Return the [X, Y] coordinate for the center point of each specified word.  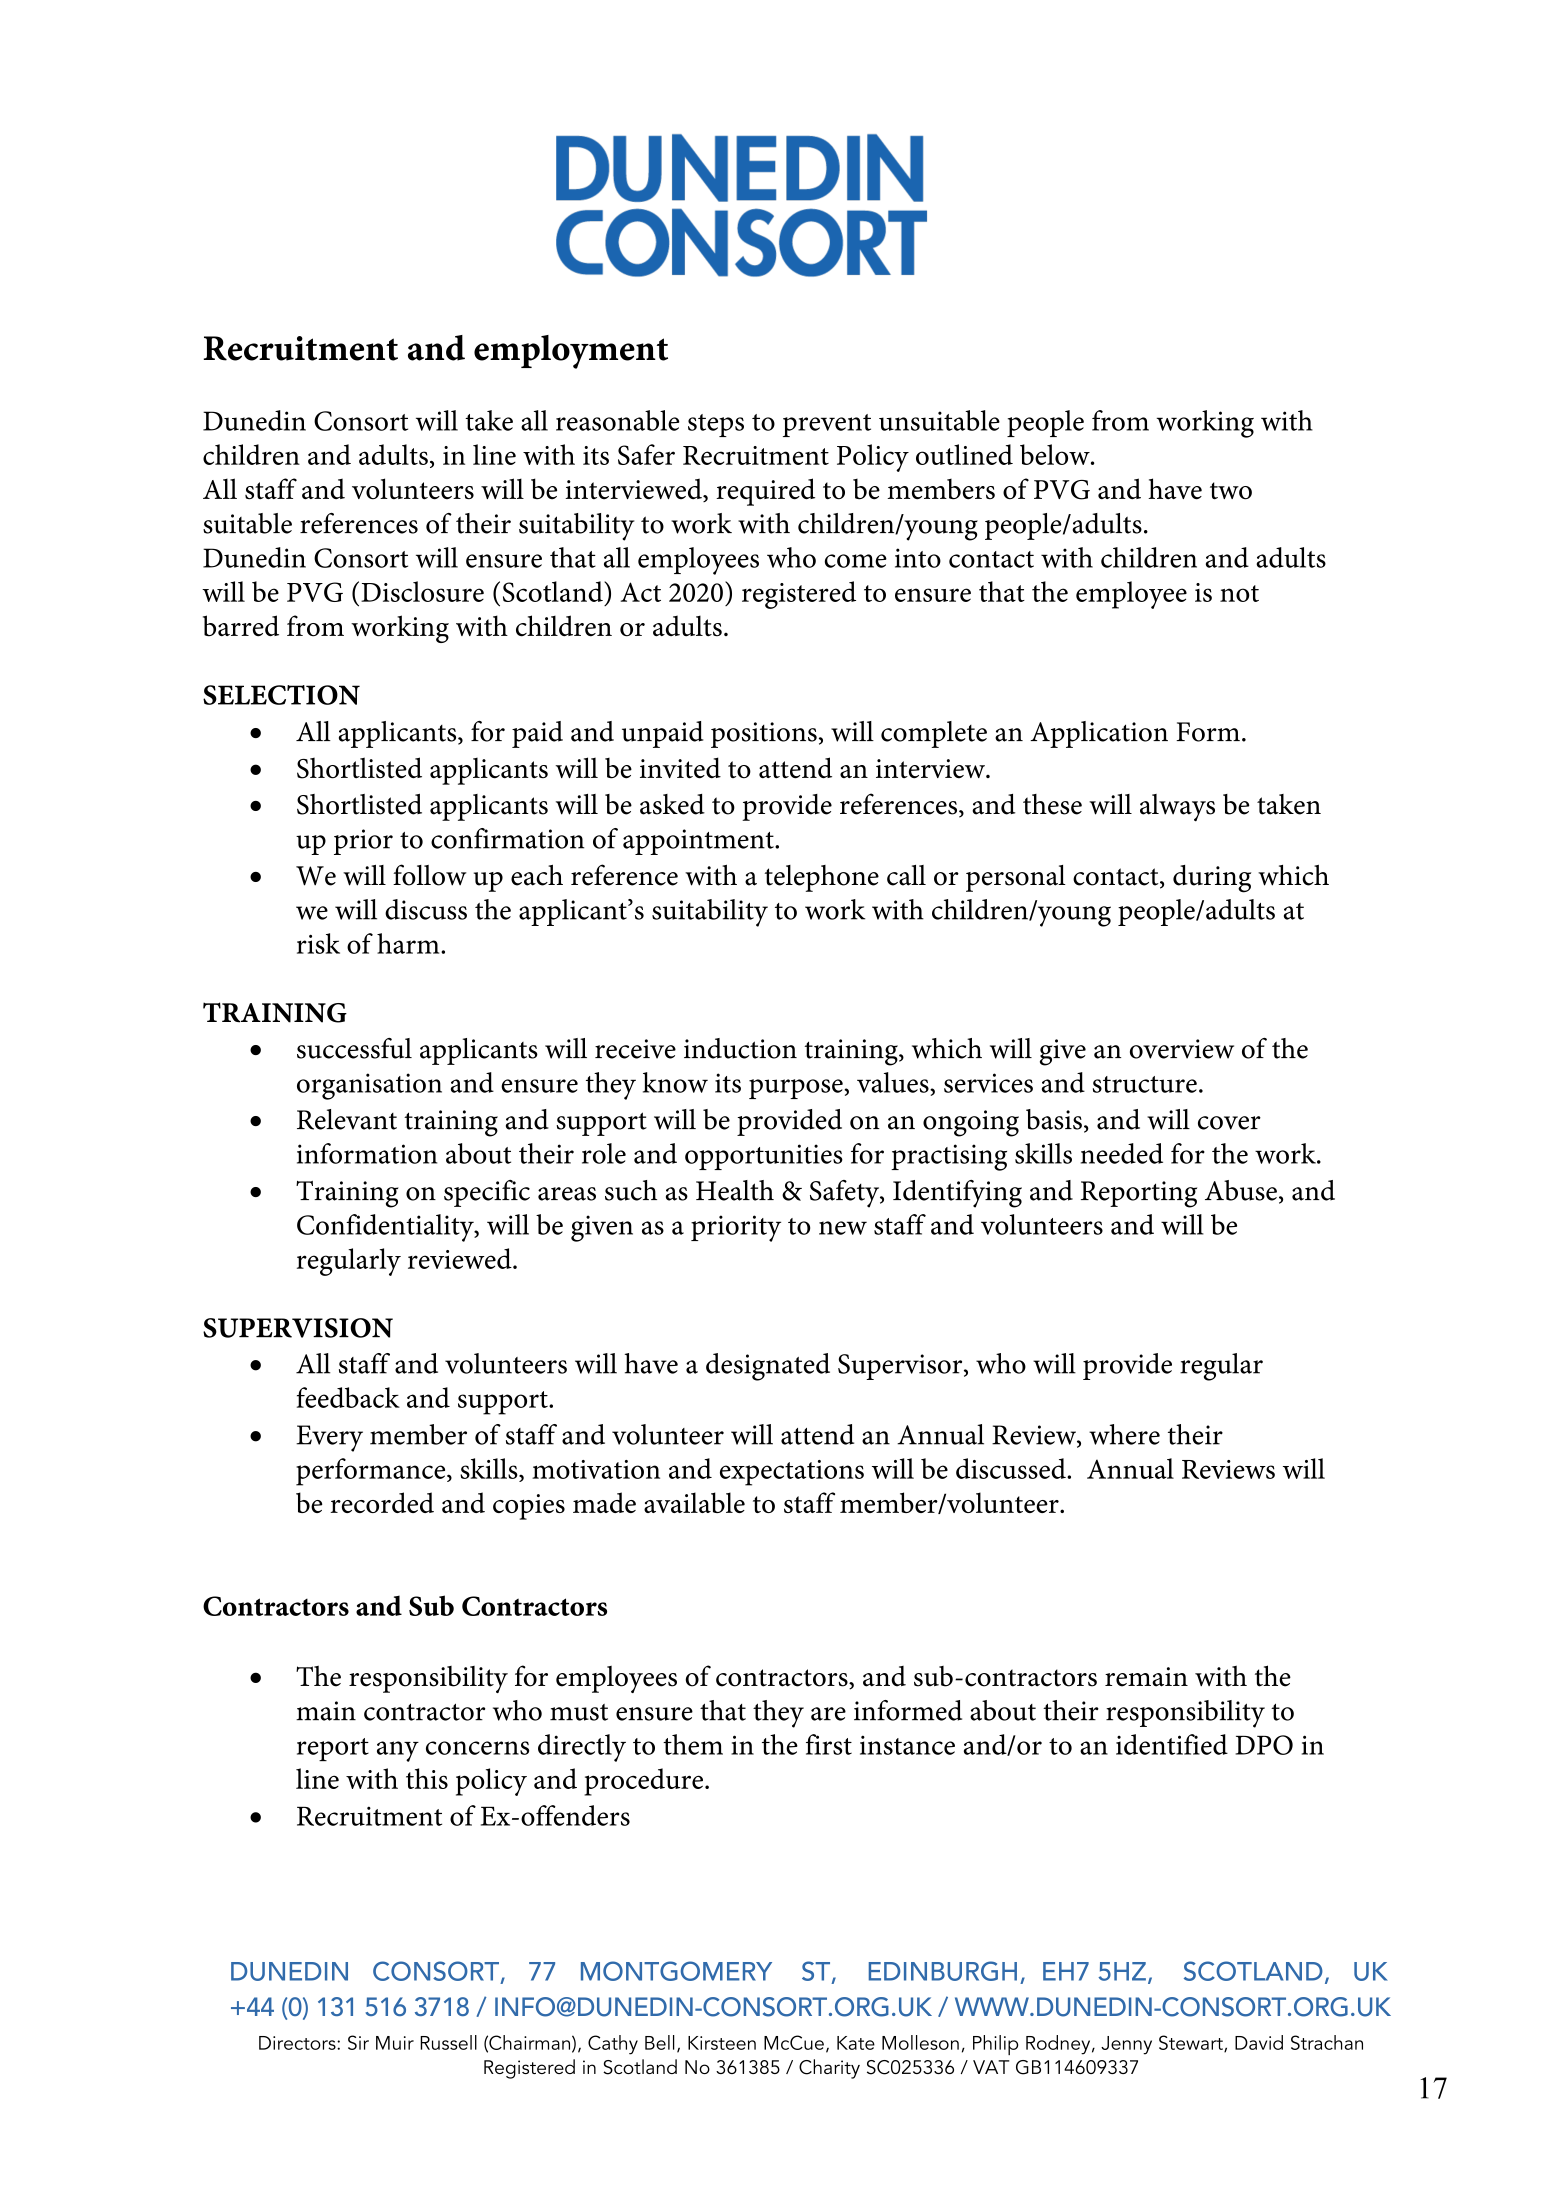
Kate [856, 2043]
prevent [827, 425]
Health [735, 1190]
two [1231, 491]
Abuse [1241, 1190]
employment [571, 352]
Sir [358, 2042]
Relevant [347, 1119]
